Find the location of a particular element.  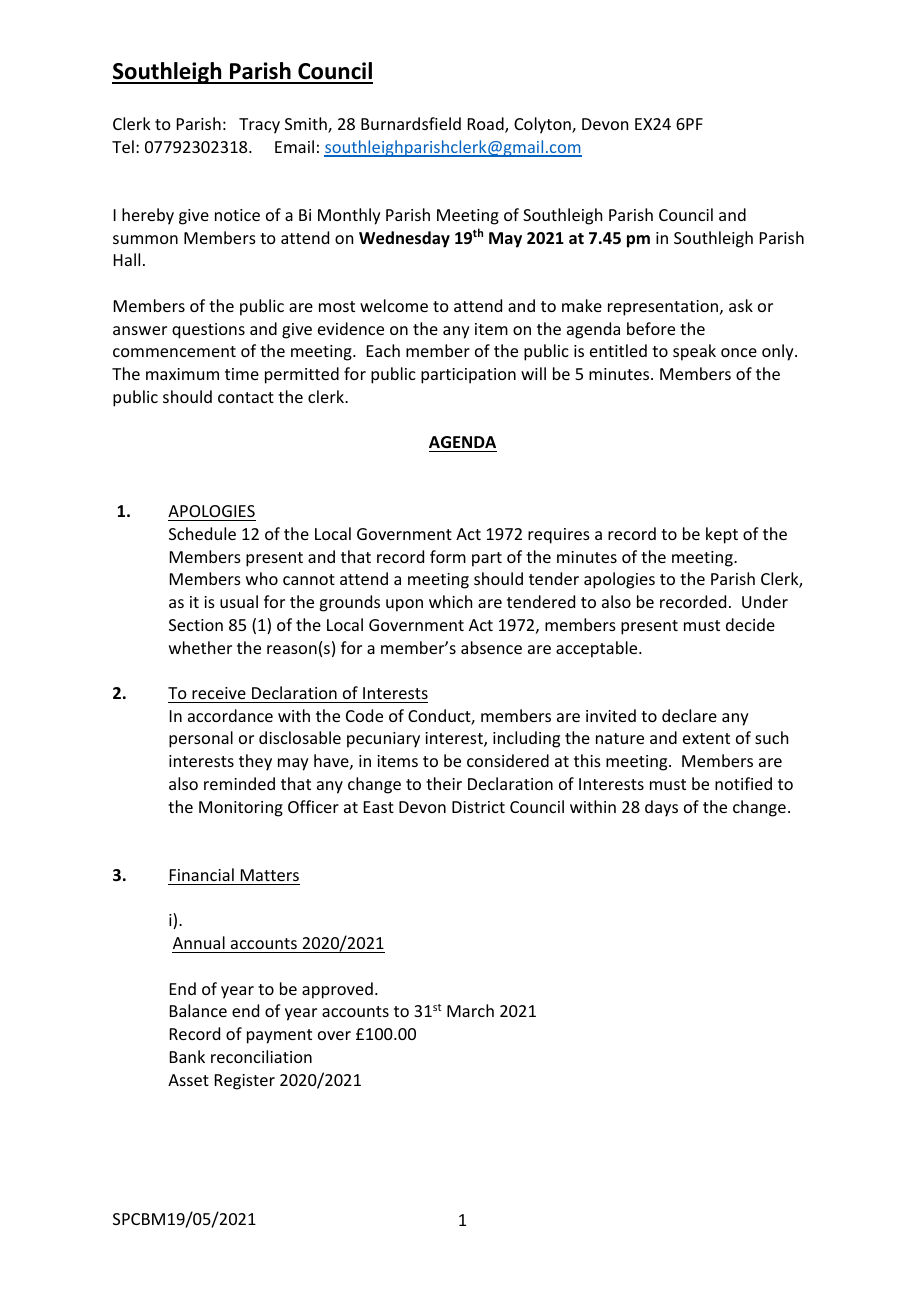

Tracy is located at coordinates (259, 126).
